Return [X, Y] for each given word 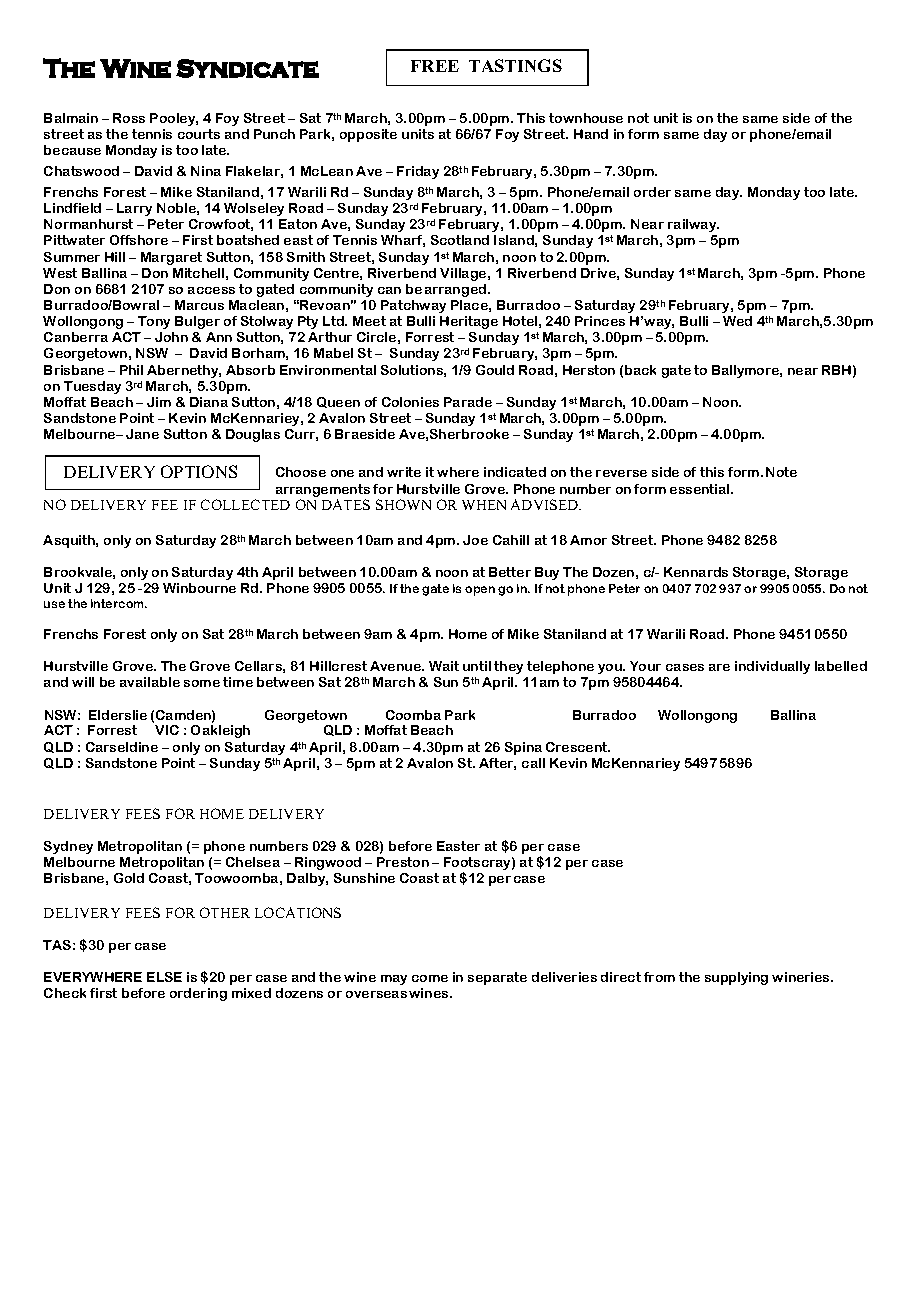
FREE [435, 66]
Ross [129, 118]
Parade [468, 402]
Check [65, 993]
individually [772, 667]
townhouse [586, 118]
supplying [736, 978]
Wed [737, 321]
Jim [159, 402]
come [430, 978]
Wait [444, 666]
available [150, 682]
